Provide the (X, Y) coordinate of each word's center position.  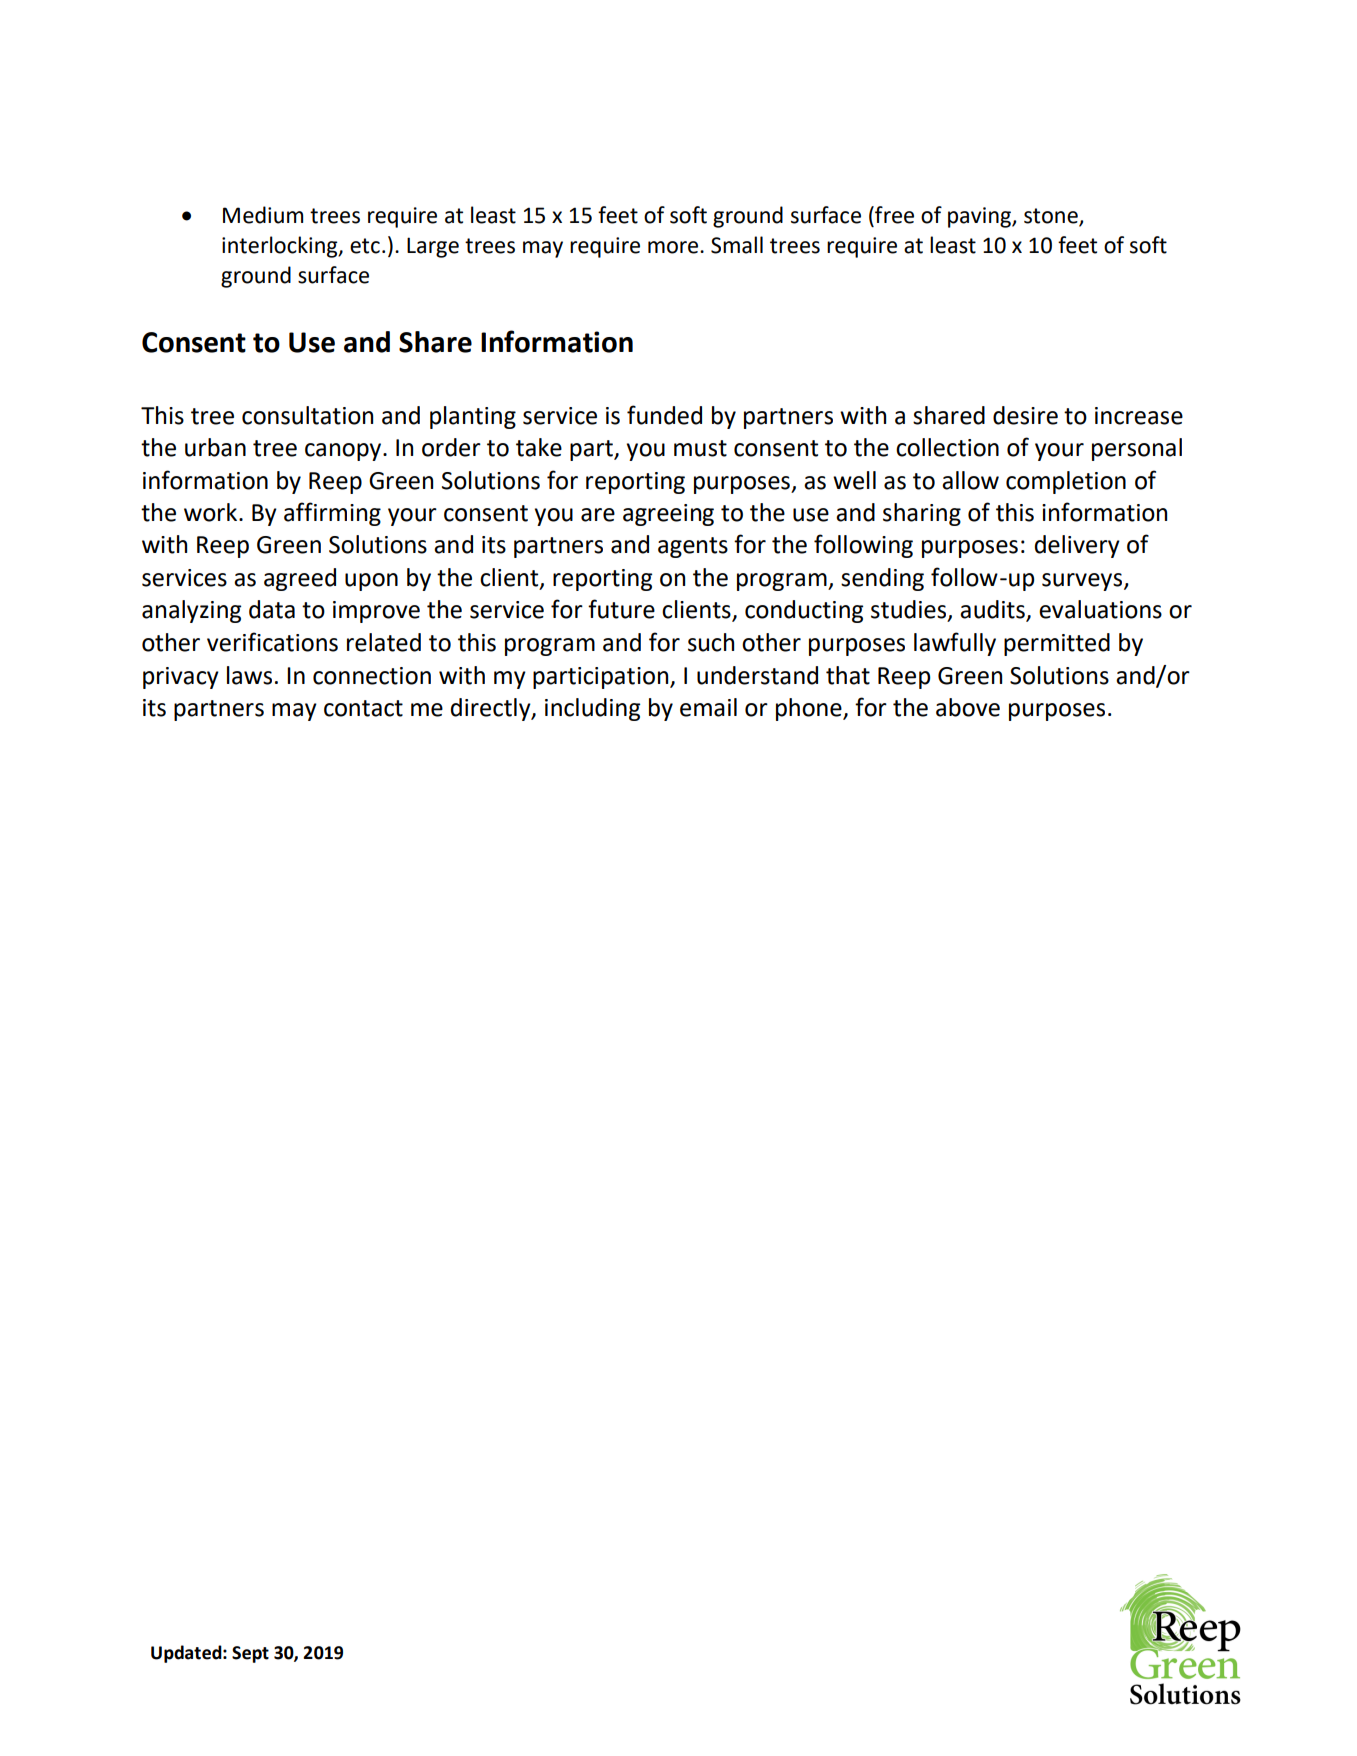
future (621, 609)
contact (363, 708)
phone (810, 709)
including (592, 709)
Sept (250, 1654)
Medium (263, 215)
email (708, 707)
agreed (300, 579)
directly (492, 709)
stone (1052, 217)
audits (993, 610)
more (674, 247)
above (968, 707)
